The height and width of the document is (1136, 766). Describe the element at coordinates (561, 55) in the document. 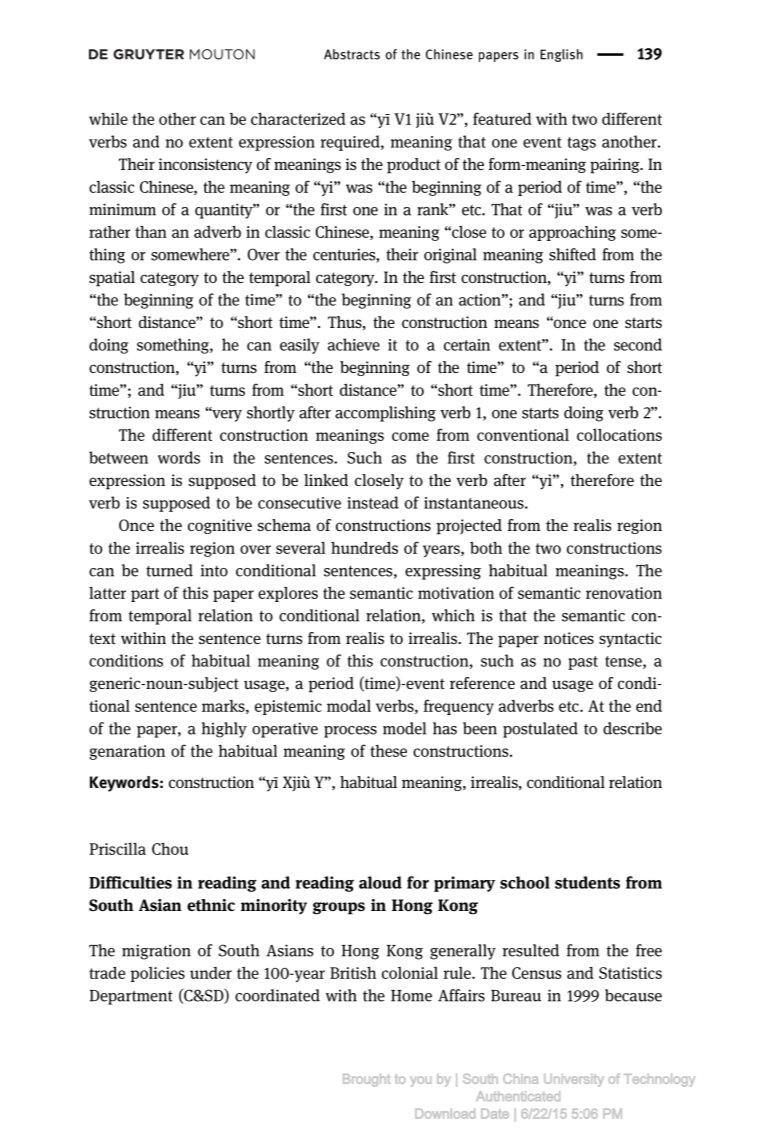

I see `English` at that location.
